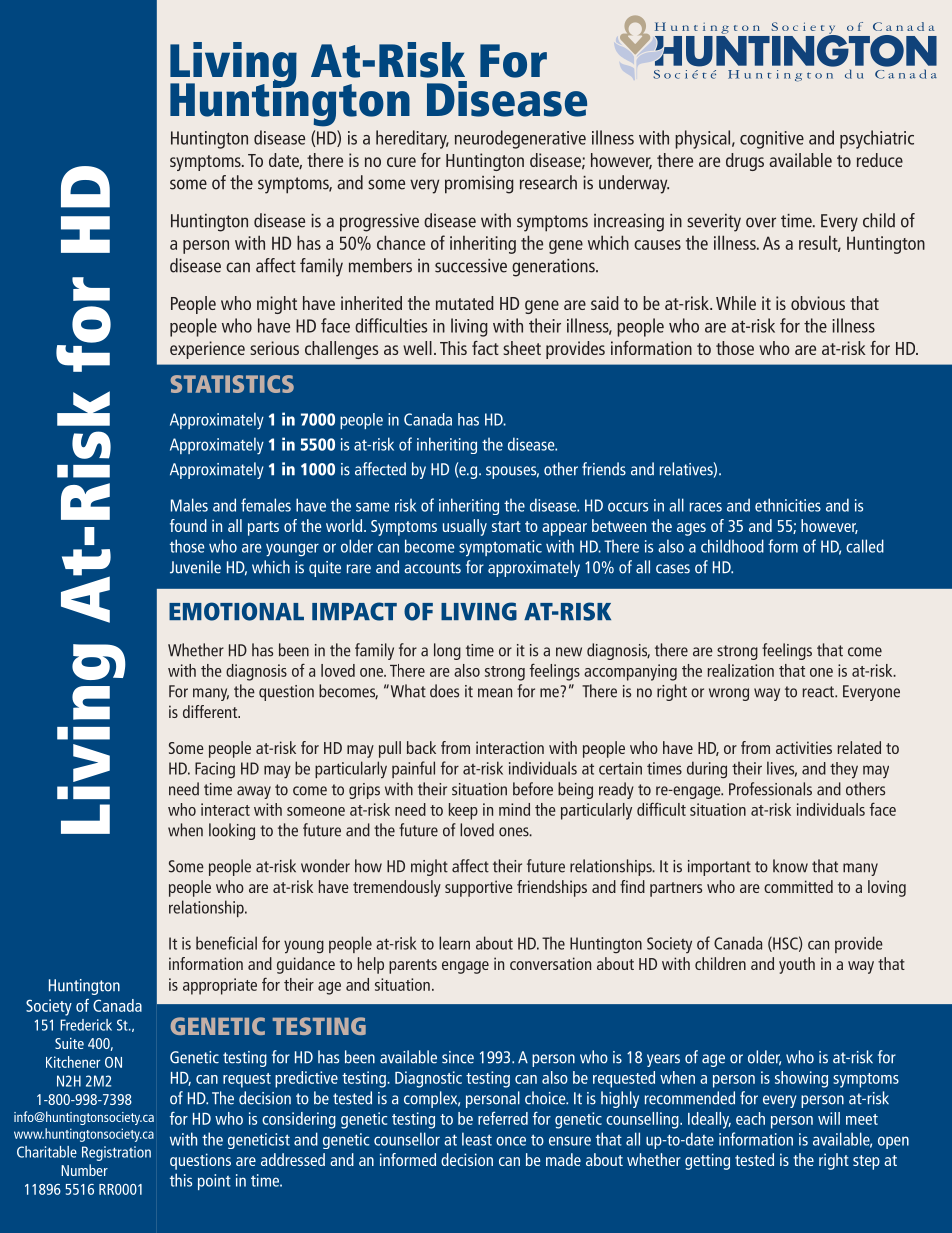 The height and width of the image is (1233, 952). What do you see at coordinates (745, 162) in the image?
I see `drugs` at bounding box center [745, 162].
